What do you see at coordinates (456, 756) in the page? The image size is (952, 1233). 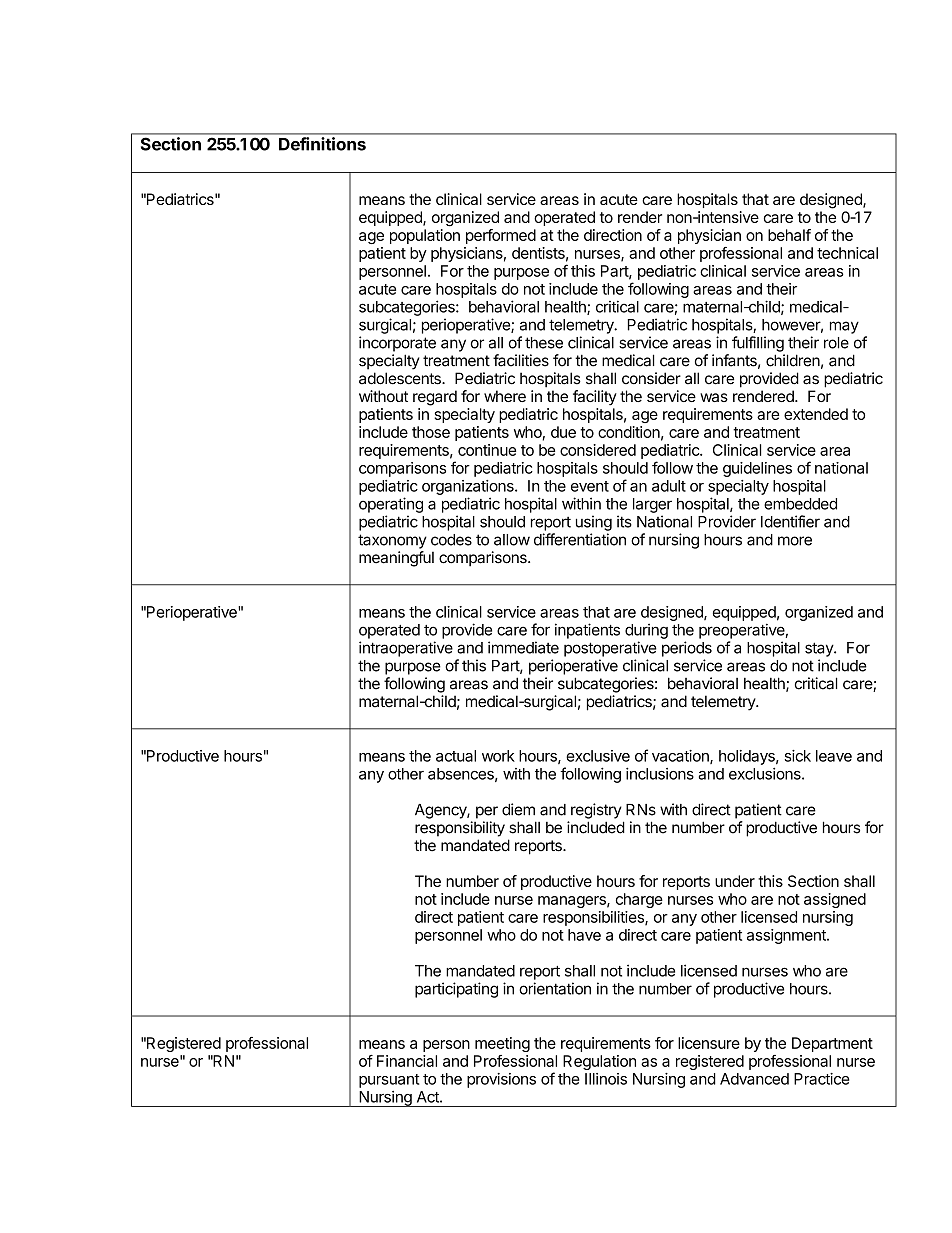 I see `actual` at bounding box center [456, 756].
